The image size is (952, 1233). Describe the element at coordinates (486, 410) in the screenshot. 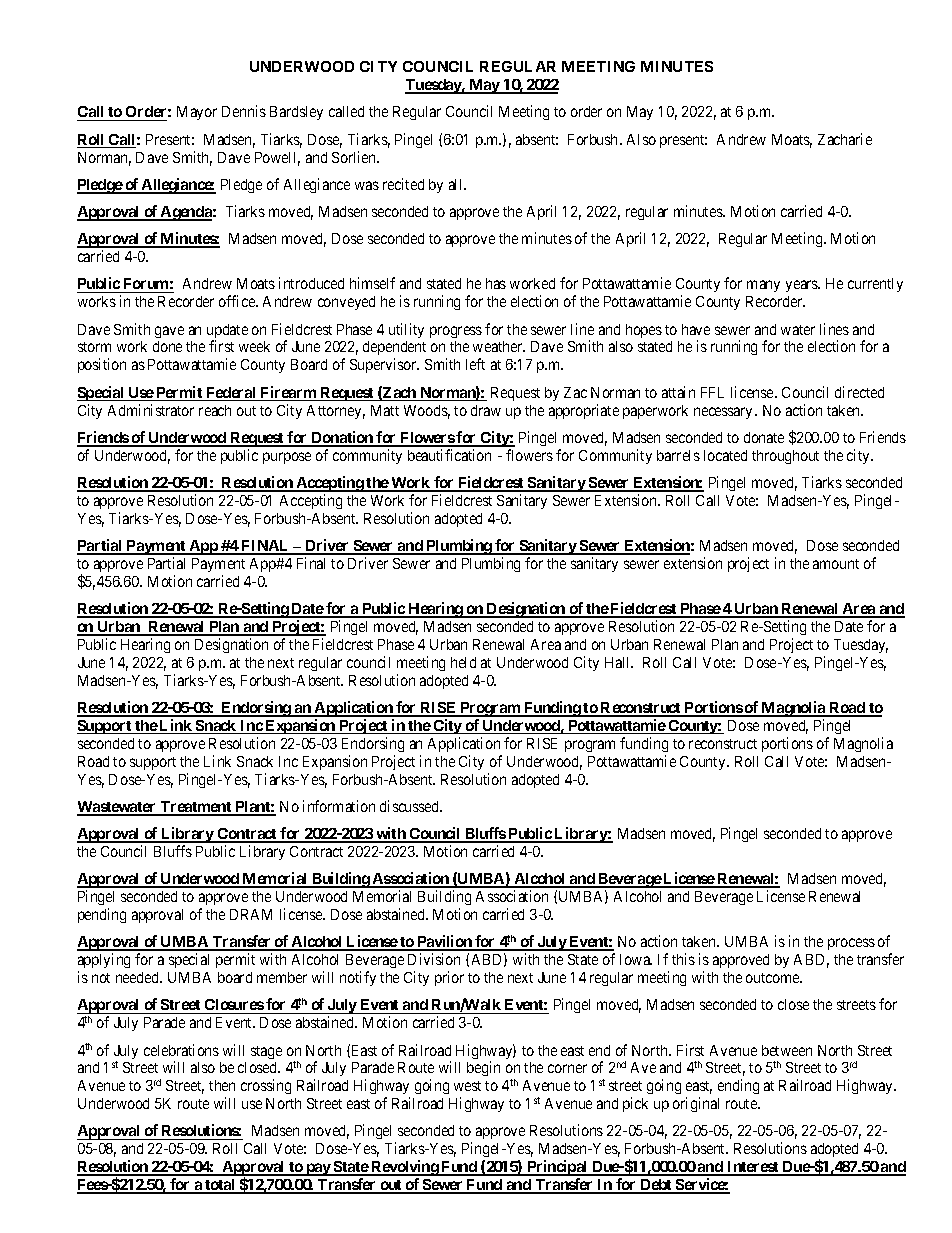

I see `draw` at that location.
